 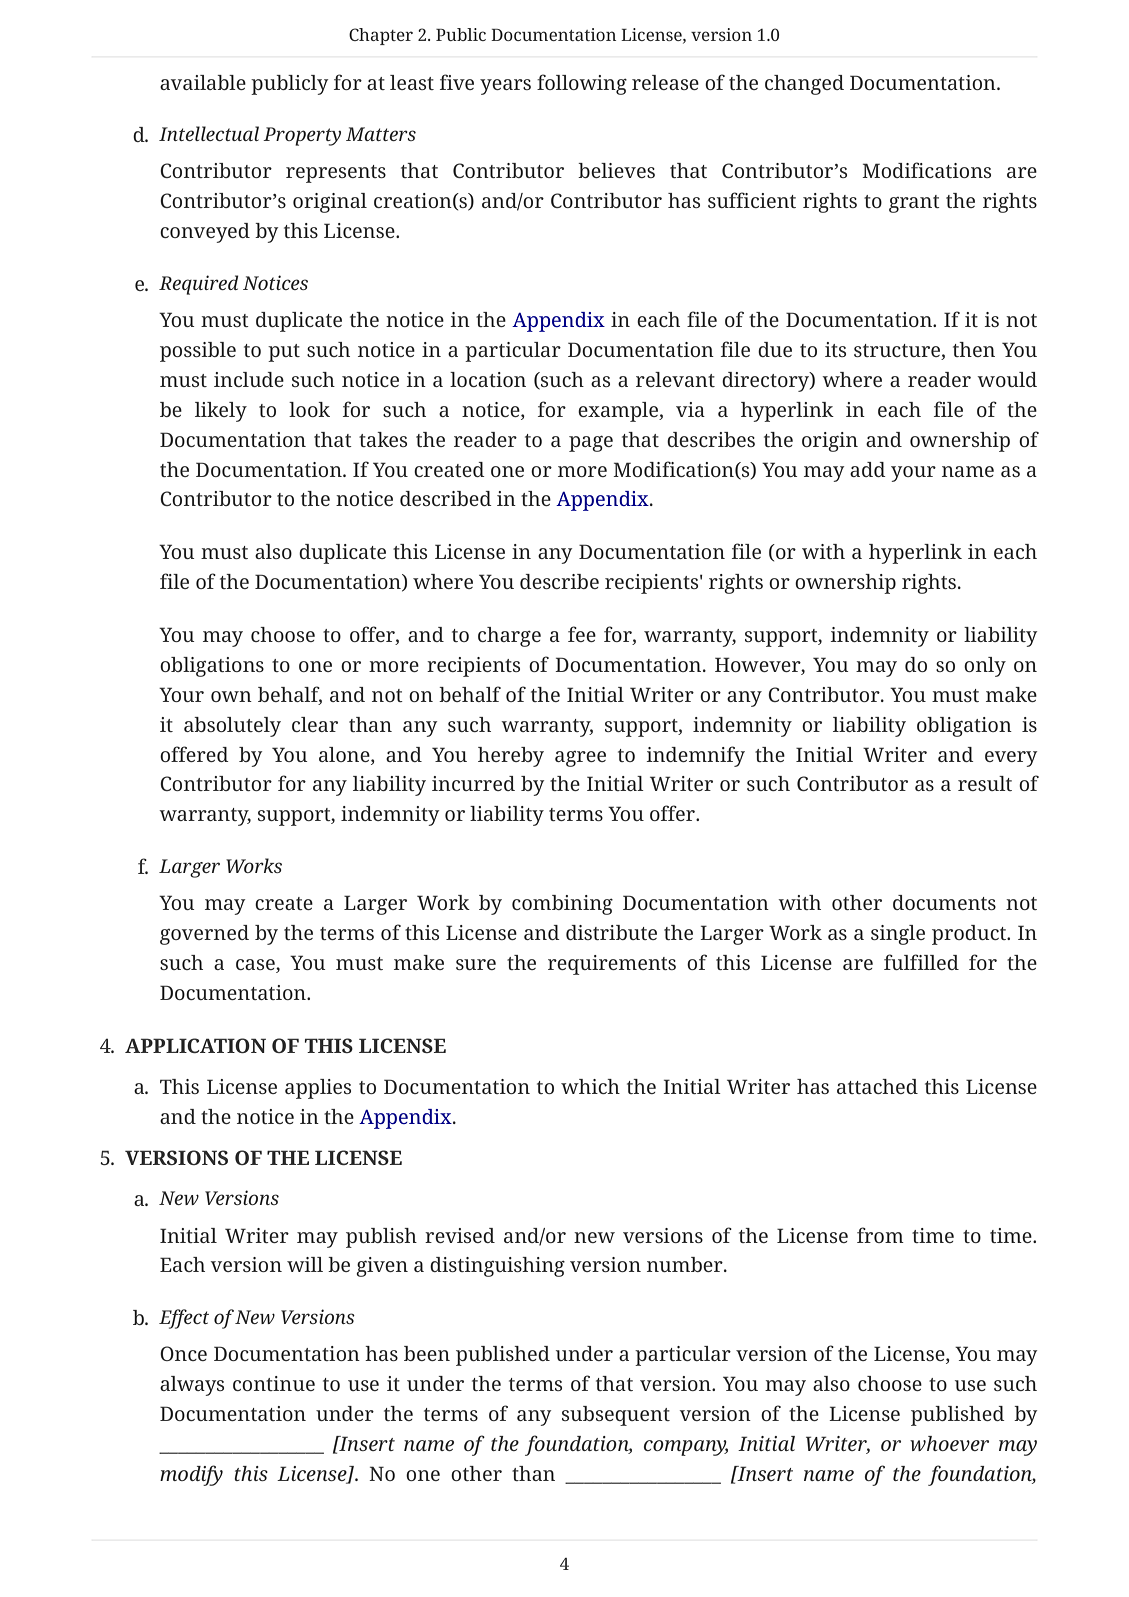 I want to click on agree, so click(x=580, y=759).
